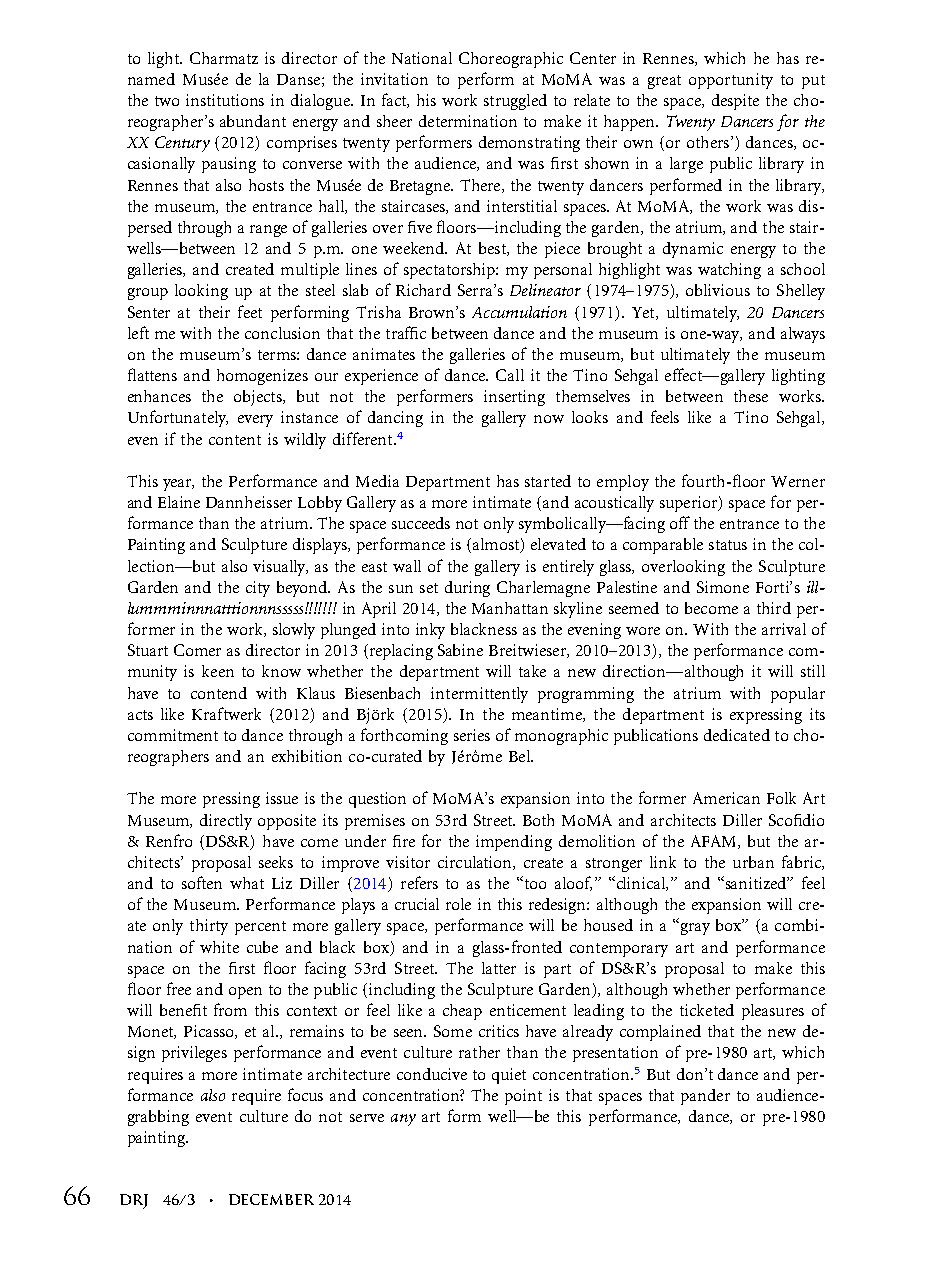  Describe the element at coordinates (218, 671) in the screenshot. I see `keen` at that location.
